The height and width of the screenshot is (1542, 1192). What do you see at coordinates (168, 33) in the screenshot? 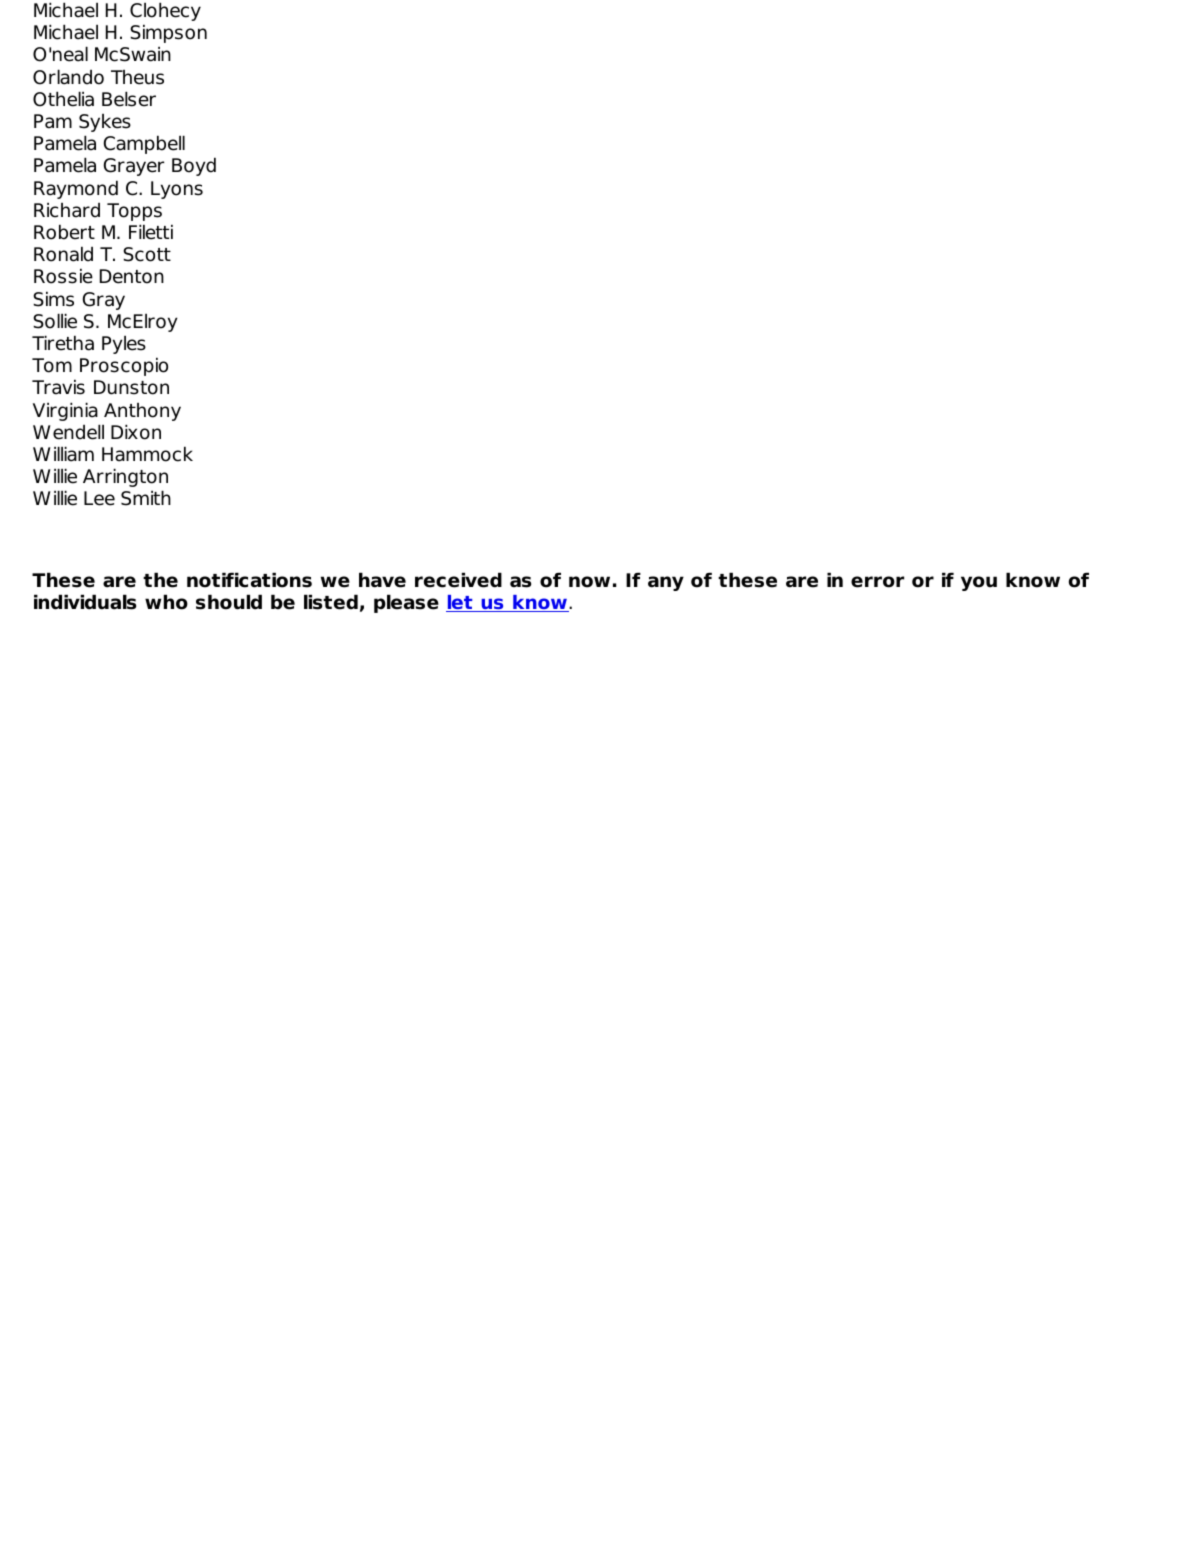
I see `Simpson` at bounding box center [168, 33].
